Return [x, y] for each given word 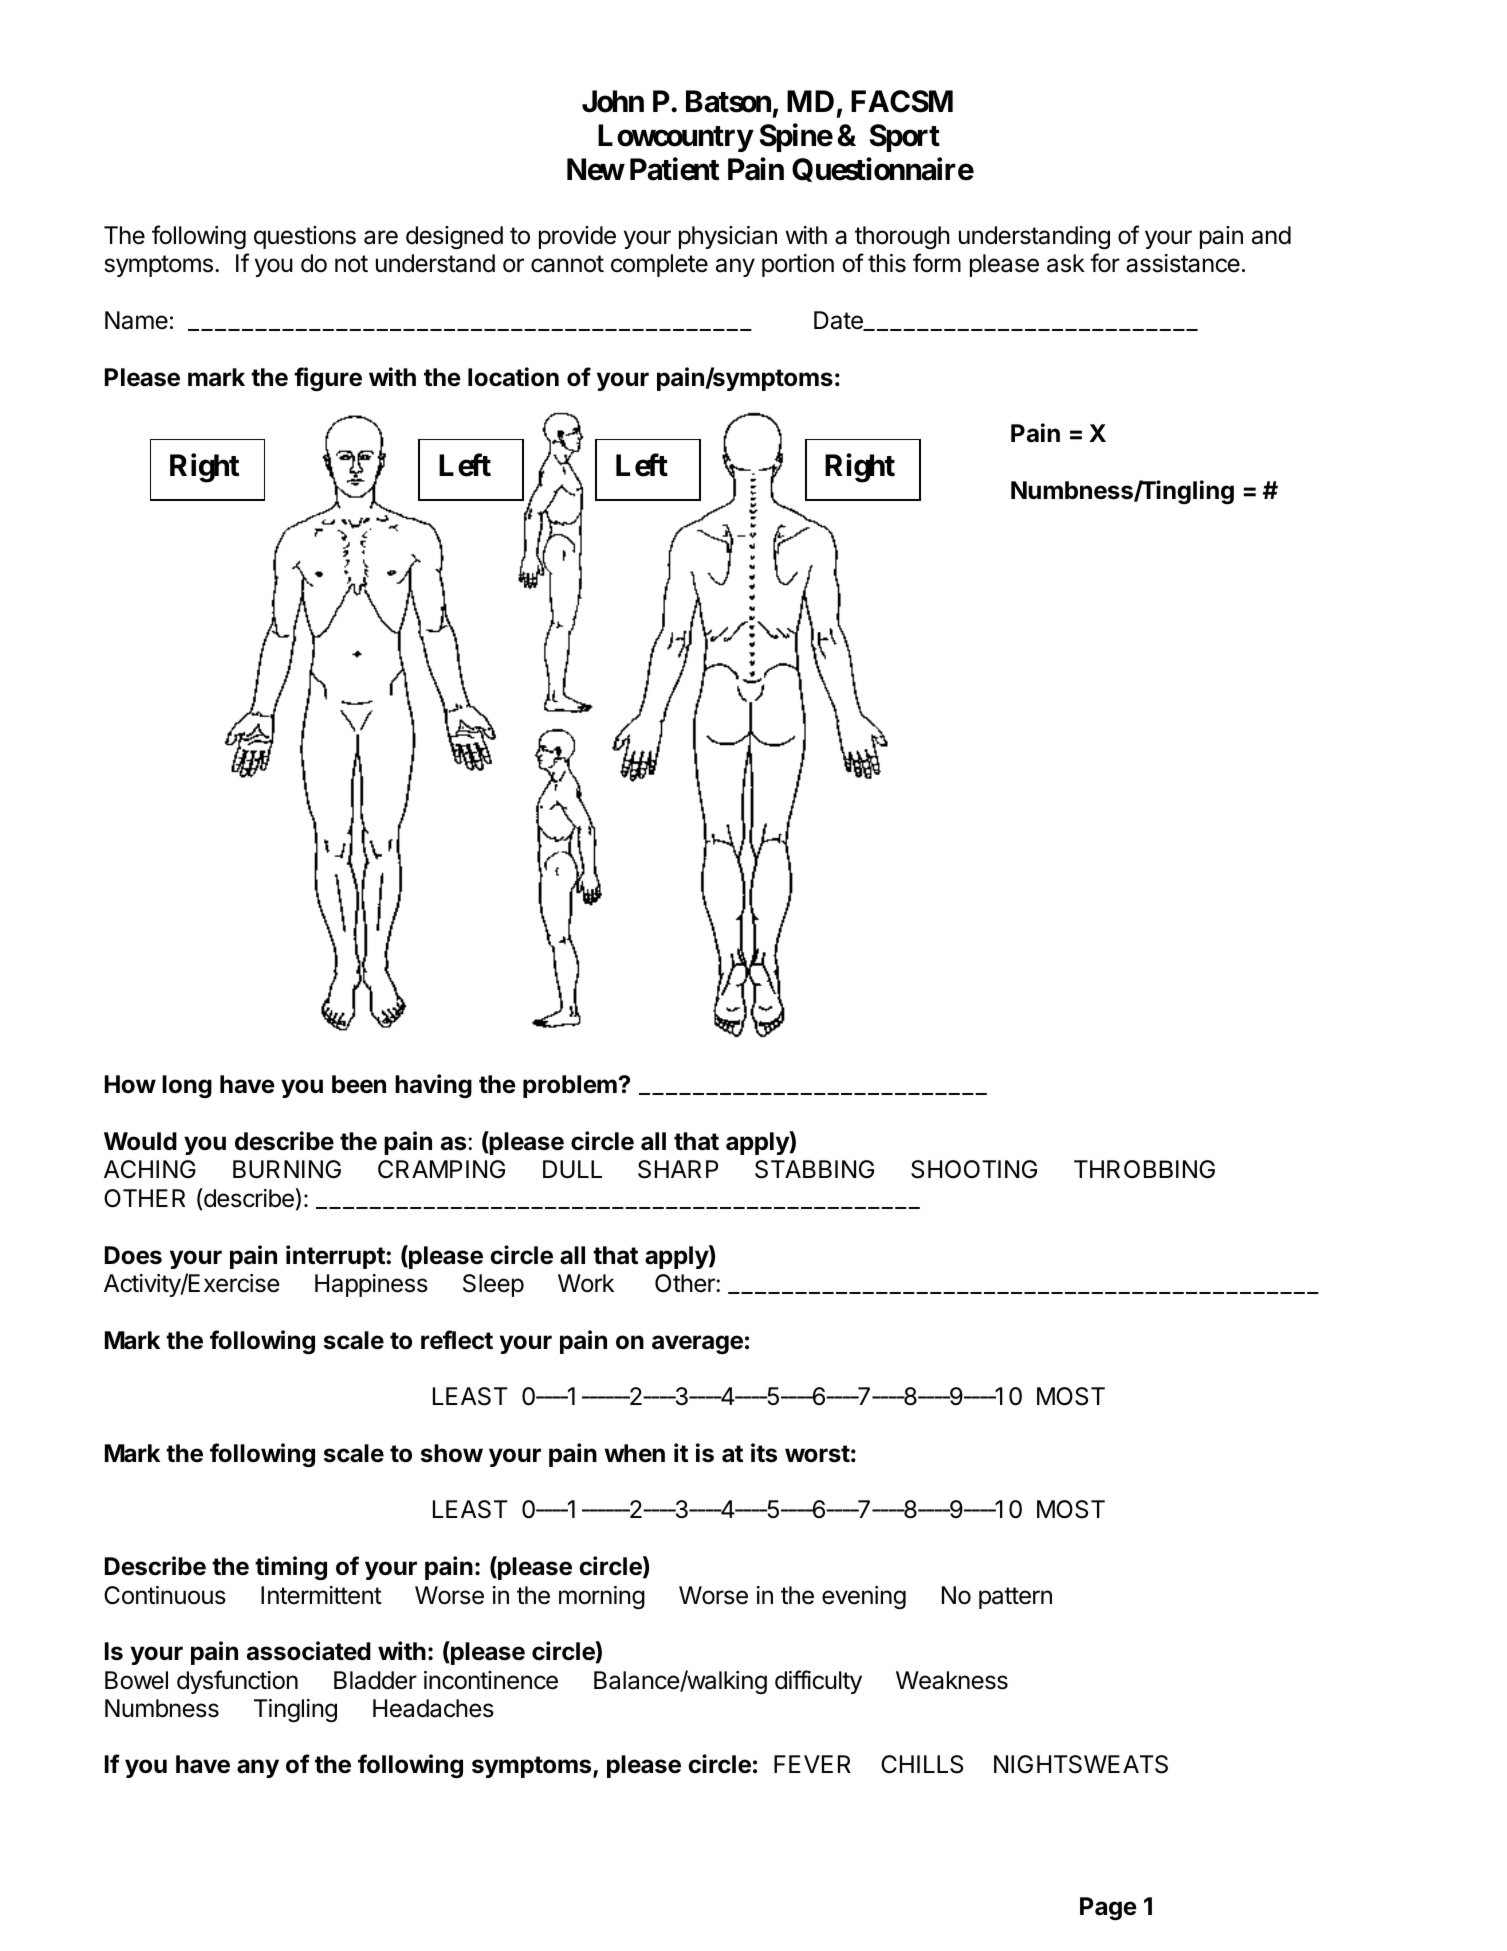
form [937, 263]
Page [1108, 1909]
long [187, 1087]
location [513, 377]
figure [328, 379]
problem [570, 1086]
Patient [674, 169]
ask [1066, 263]
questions [305, 237]
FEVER [812, 1764]
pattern [1015, 1598]
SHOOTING [974, 1169]
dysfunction [237, 1682]
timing [291, 1568]
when [635, 1453]
